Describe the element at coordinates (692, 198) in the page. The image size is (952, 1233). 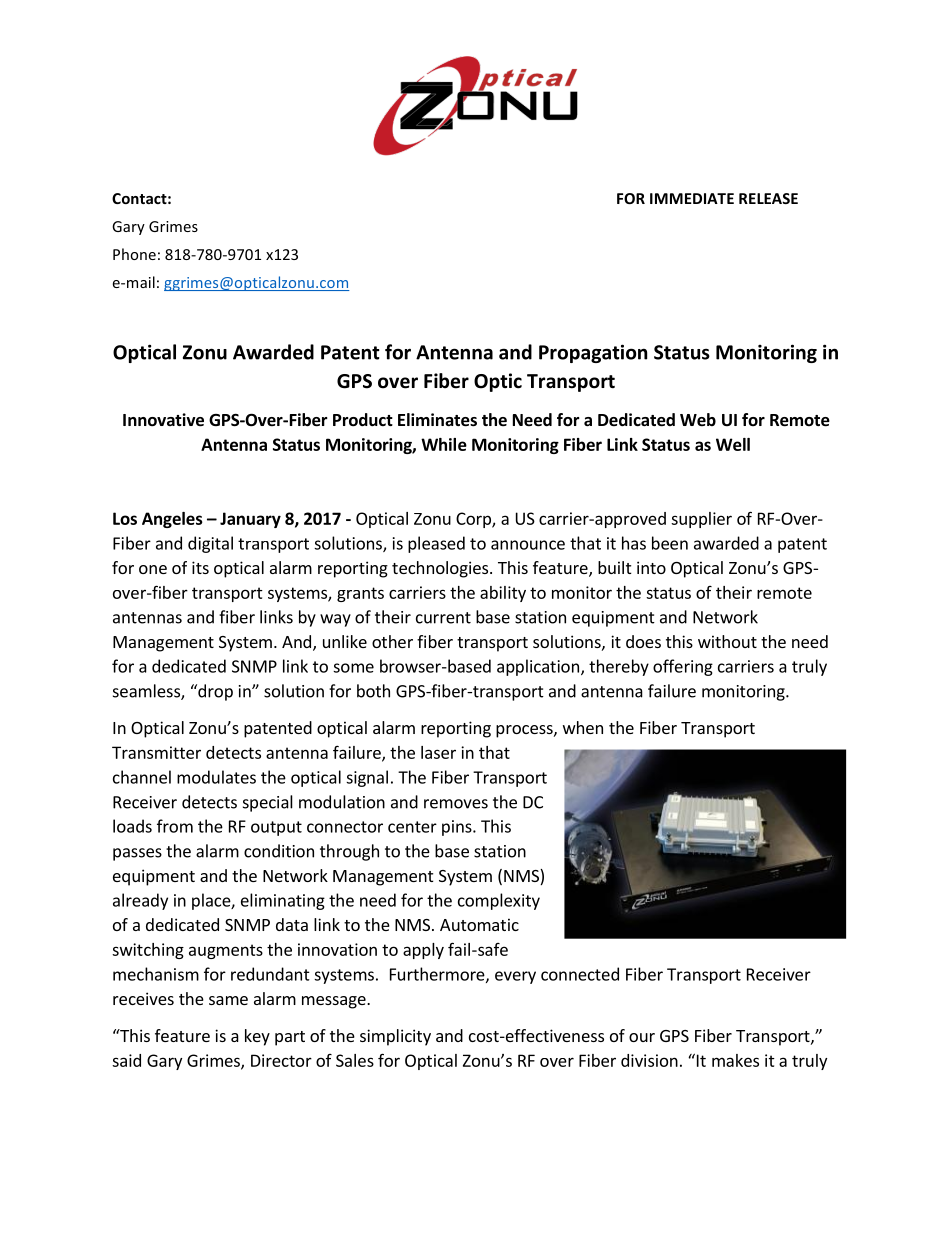
I see `IMMEDIATE` at that location.
